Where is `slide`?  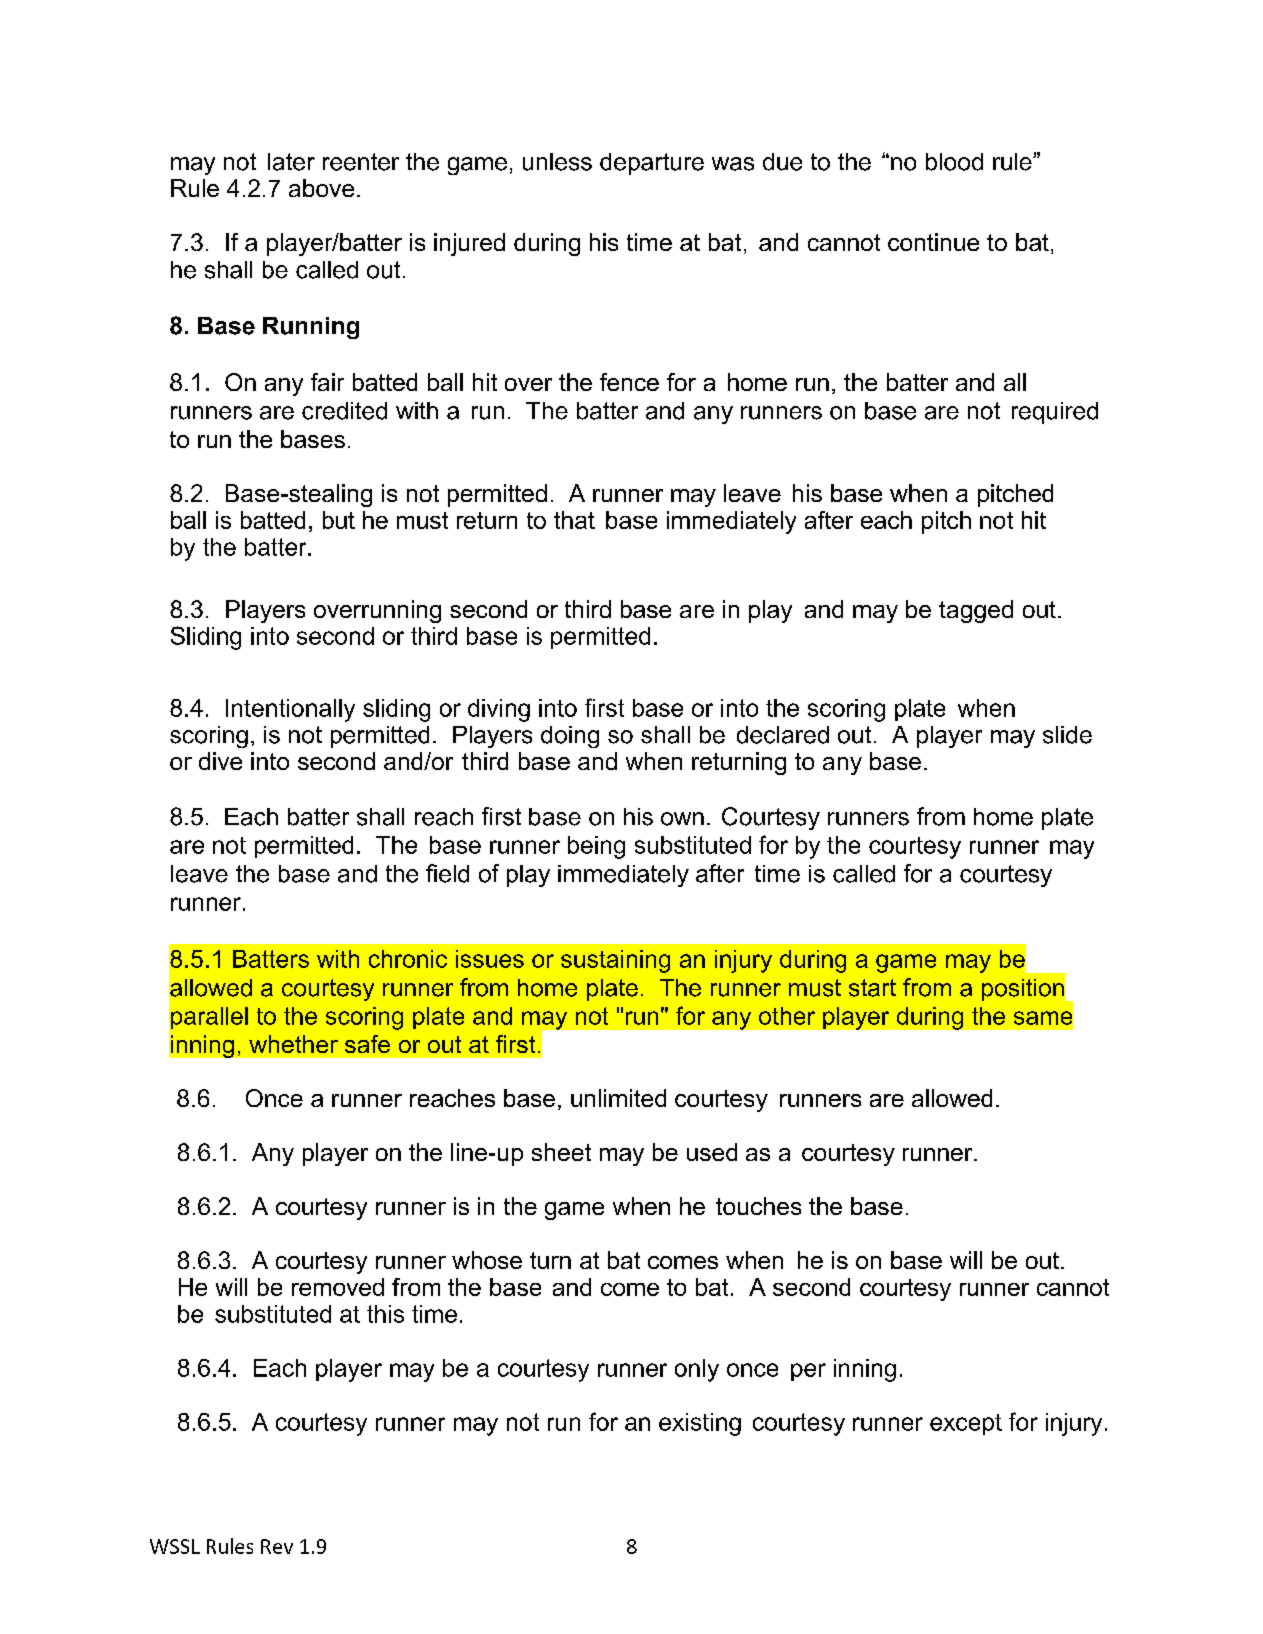
slide is located at coordinates (1067, 735).
